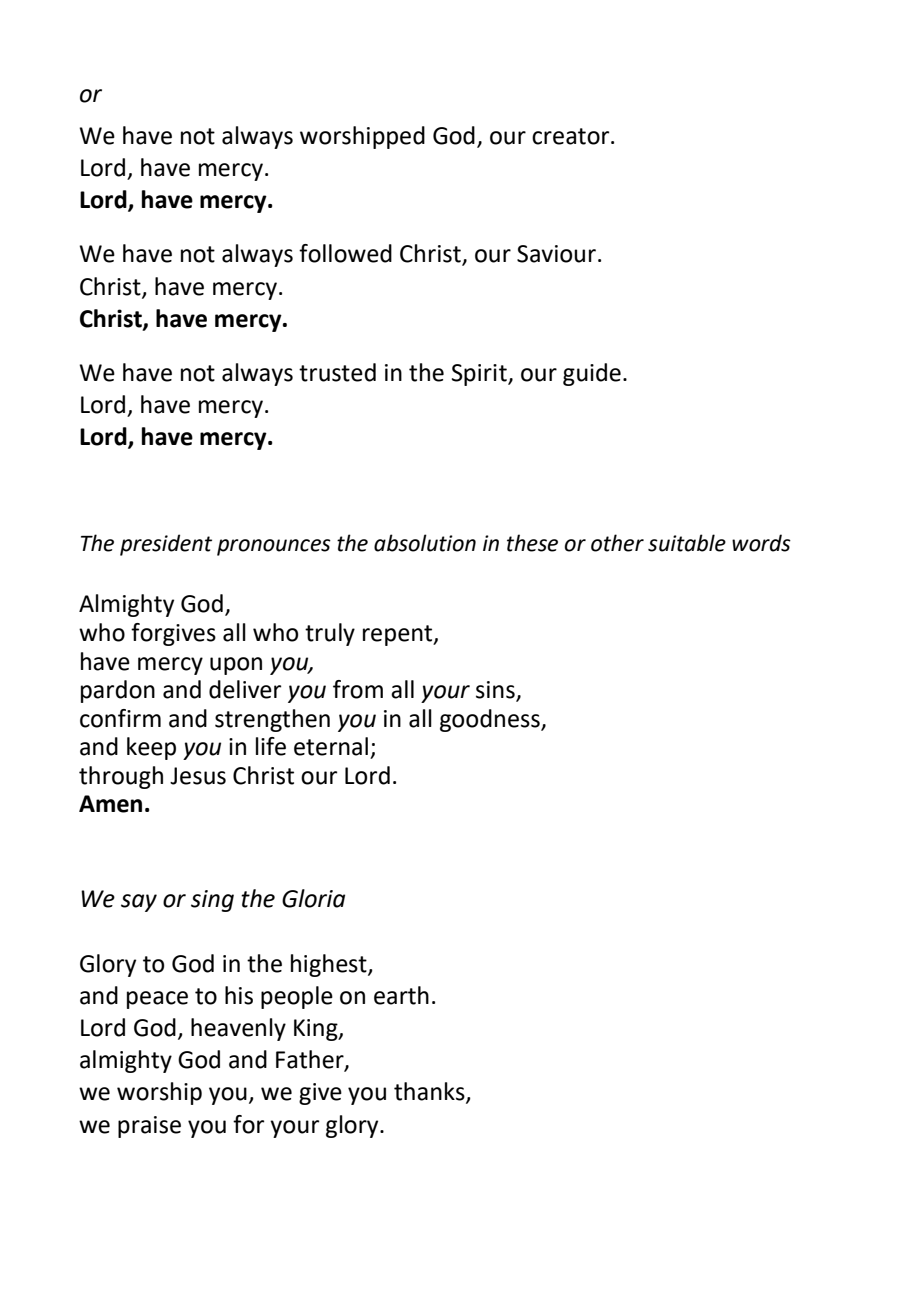 Image resolution: width=924 pixels, height=1308 pixels. What do you see at coordinates (572, 136) in the screenshot?
I see `creator` at bounding box center [572, 136].
